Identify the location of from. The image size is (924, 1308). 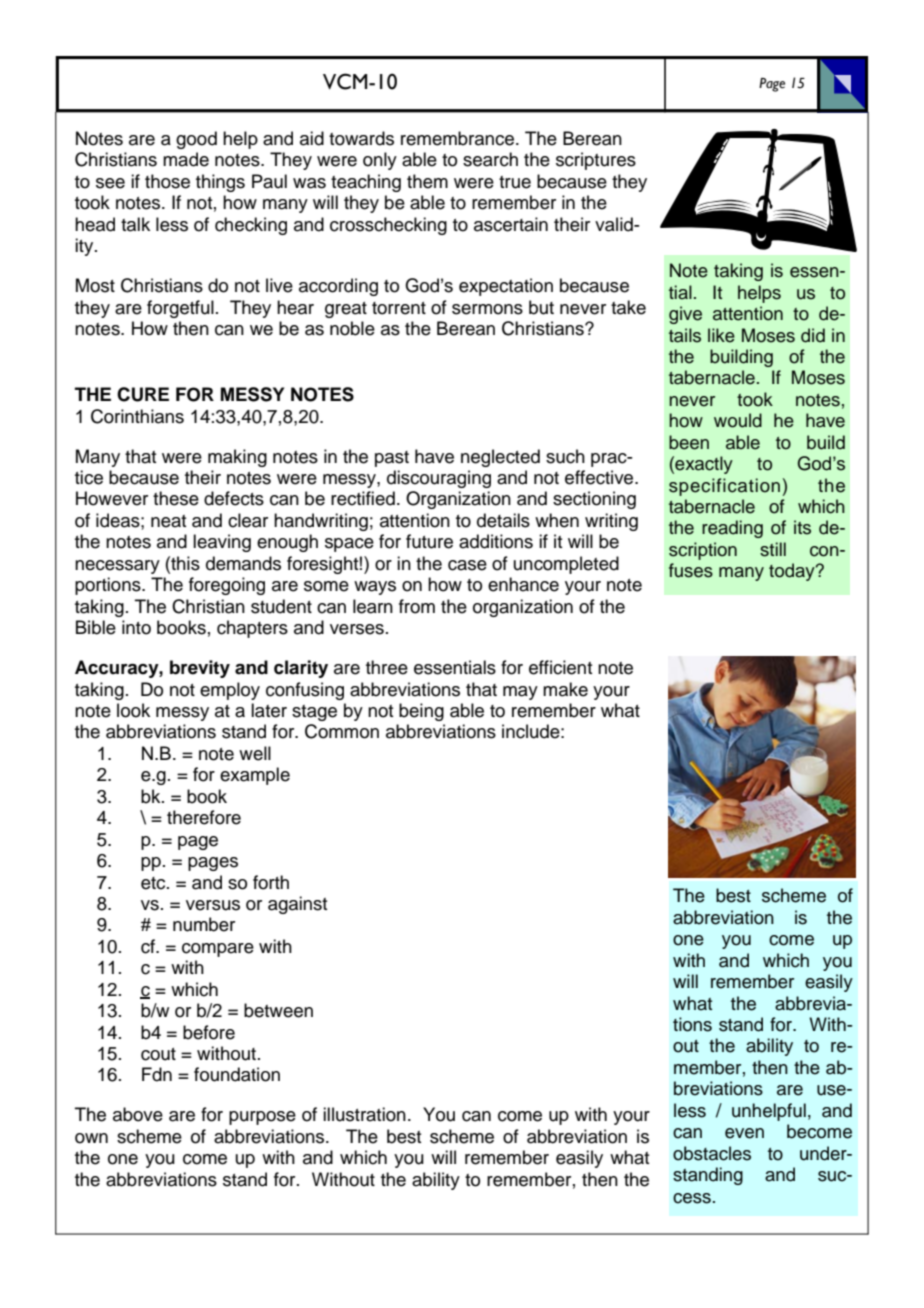
(417, 606).
